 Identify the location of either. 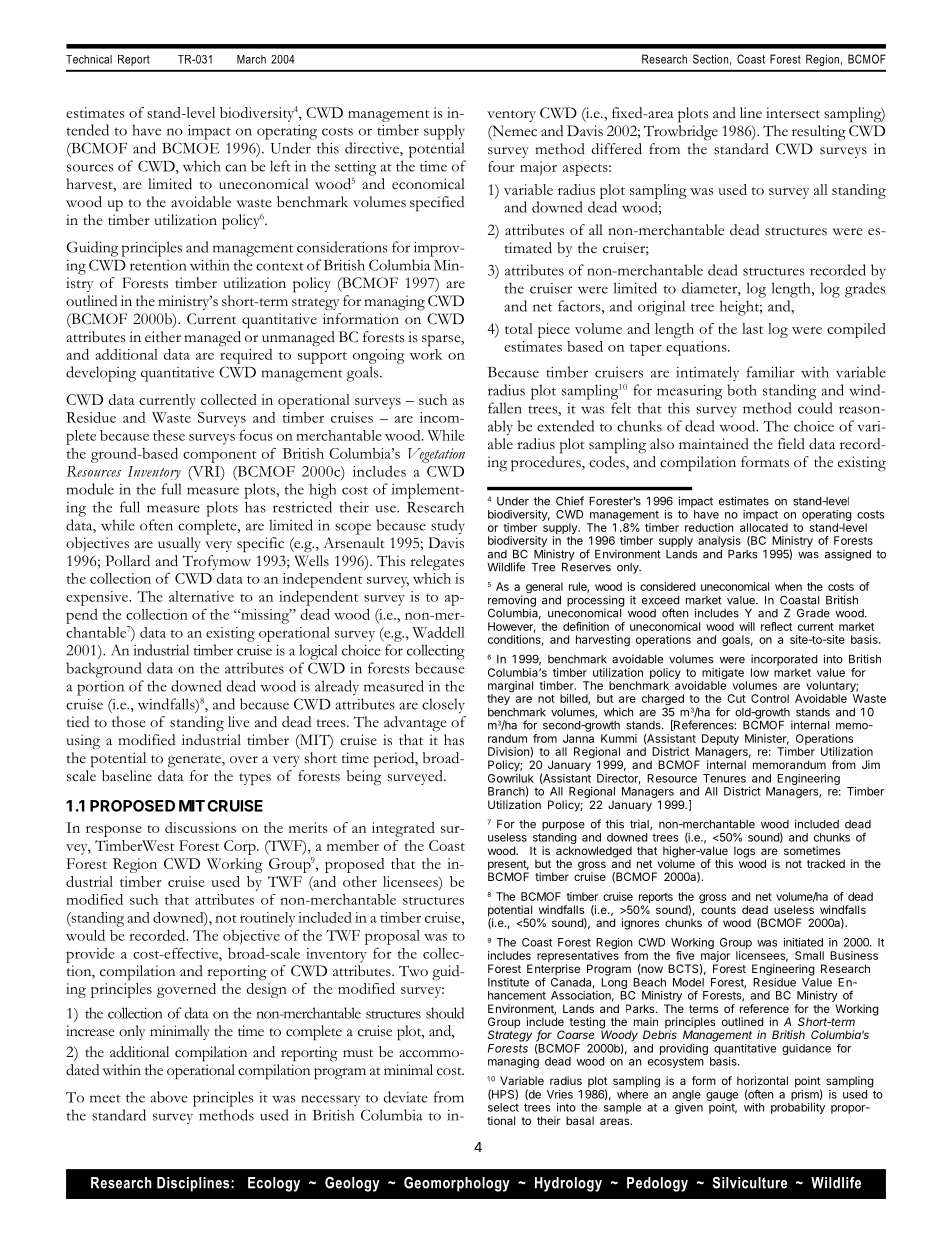
(163, 336).
